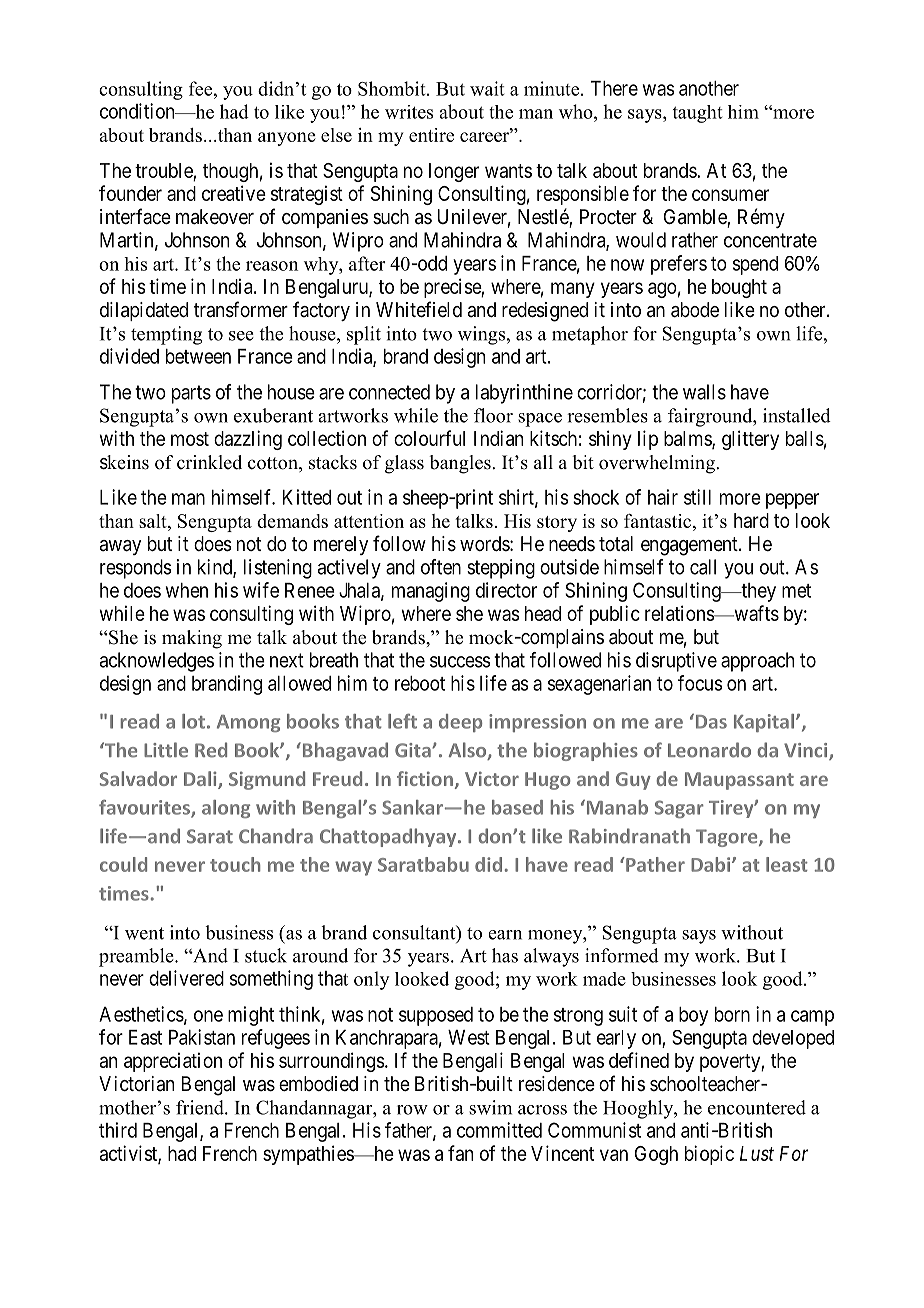 Image resolution: width=924 pixels, height=1308 pixels. Describe the element at coordinates (490, 1107) in the page. I see `swim` at that location.
